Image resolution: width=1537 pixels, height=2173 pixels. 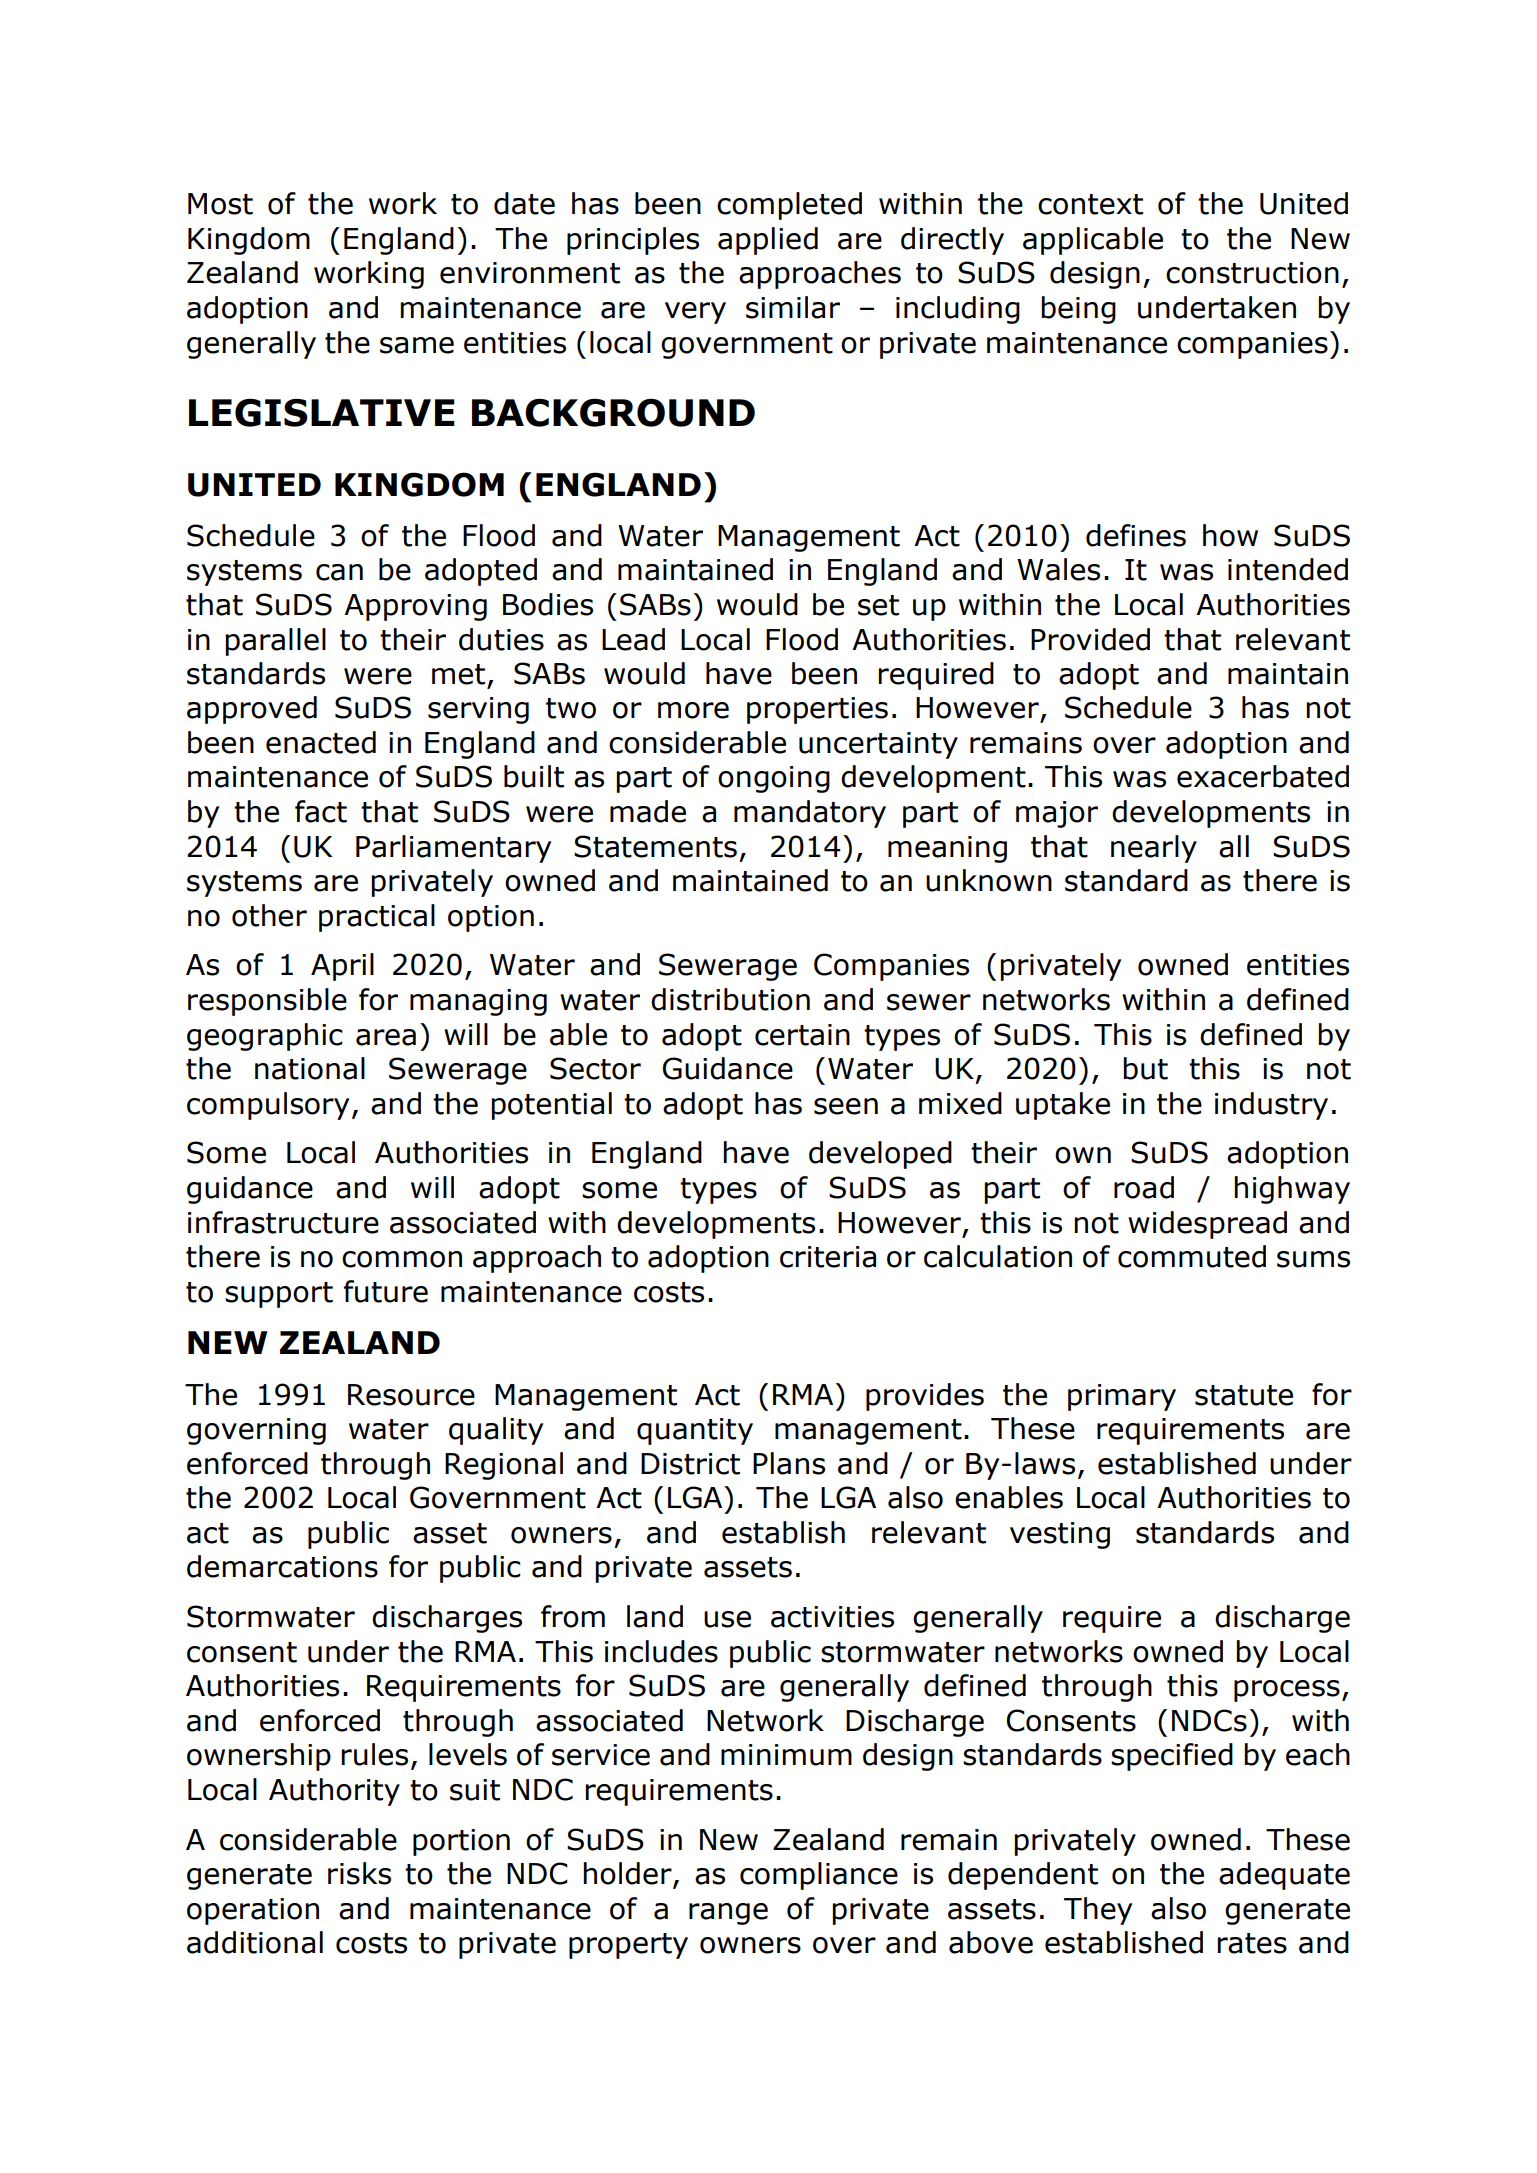 What do you see at coordinates (768, 241) in the document?
I see `applied` at bounding box center [768, 241].
